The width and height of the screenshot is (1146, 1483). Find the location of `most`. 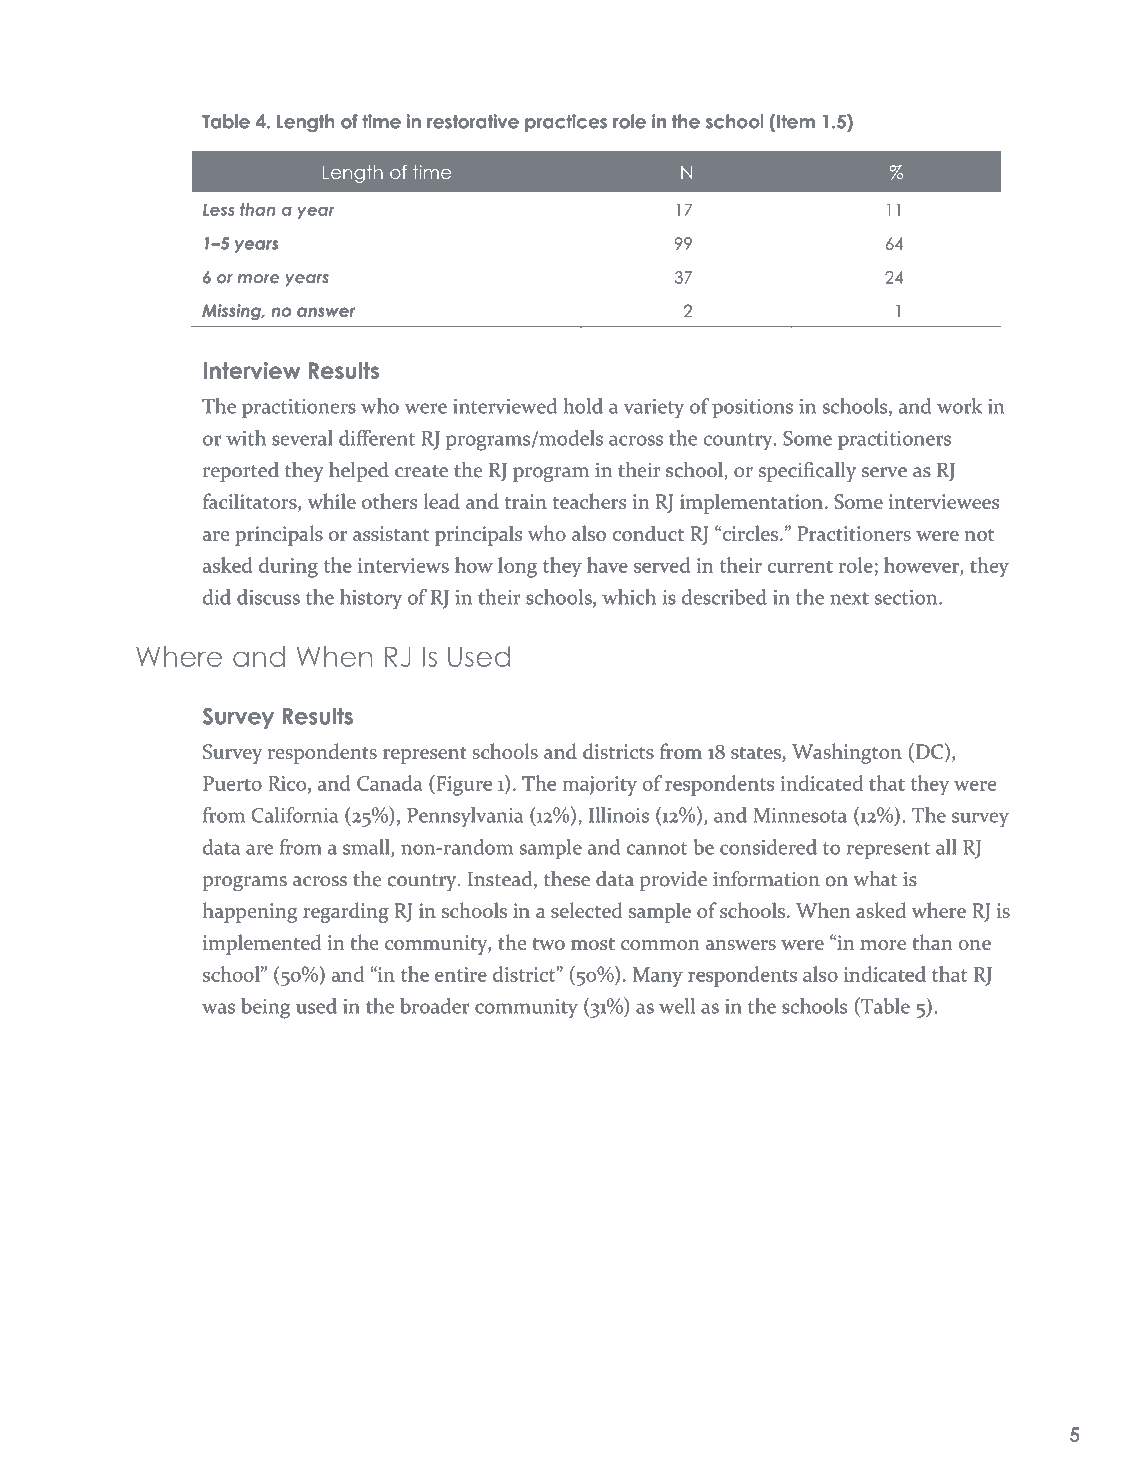

most is located at coordinates (593, 944).
